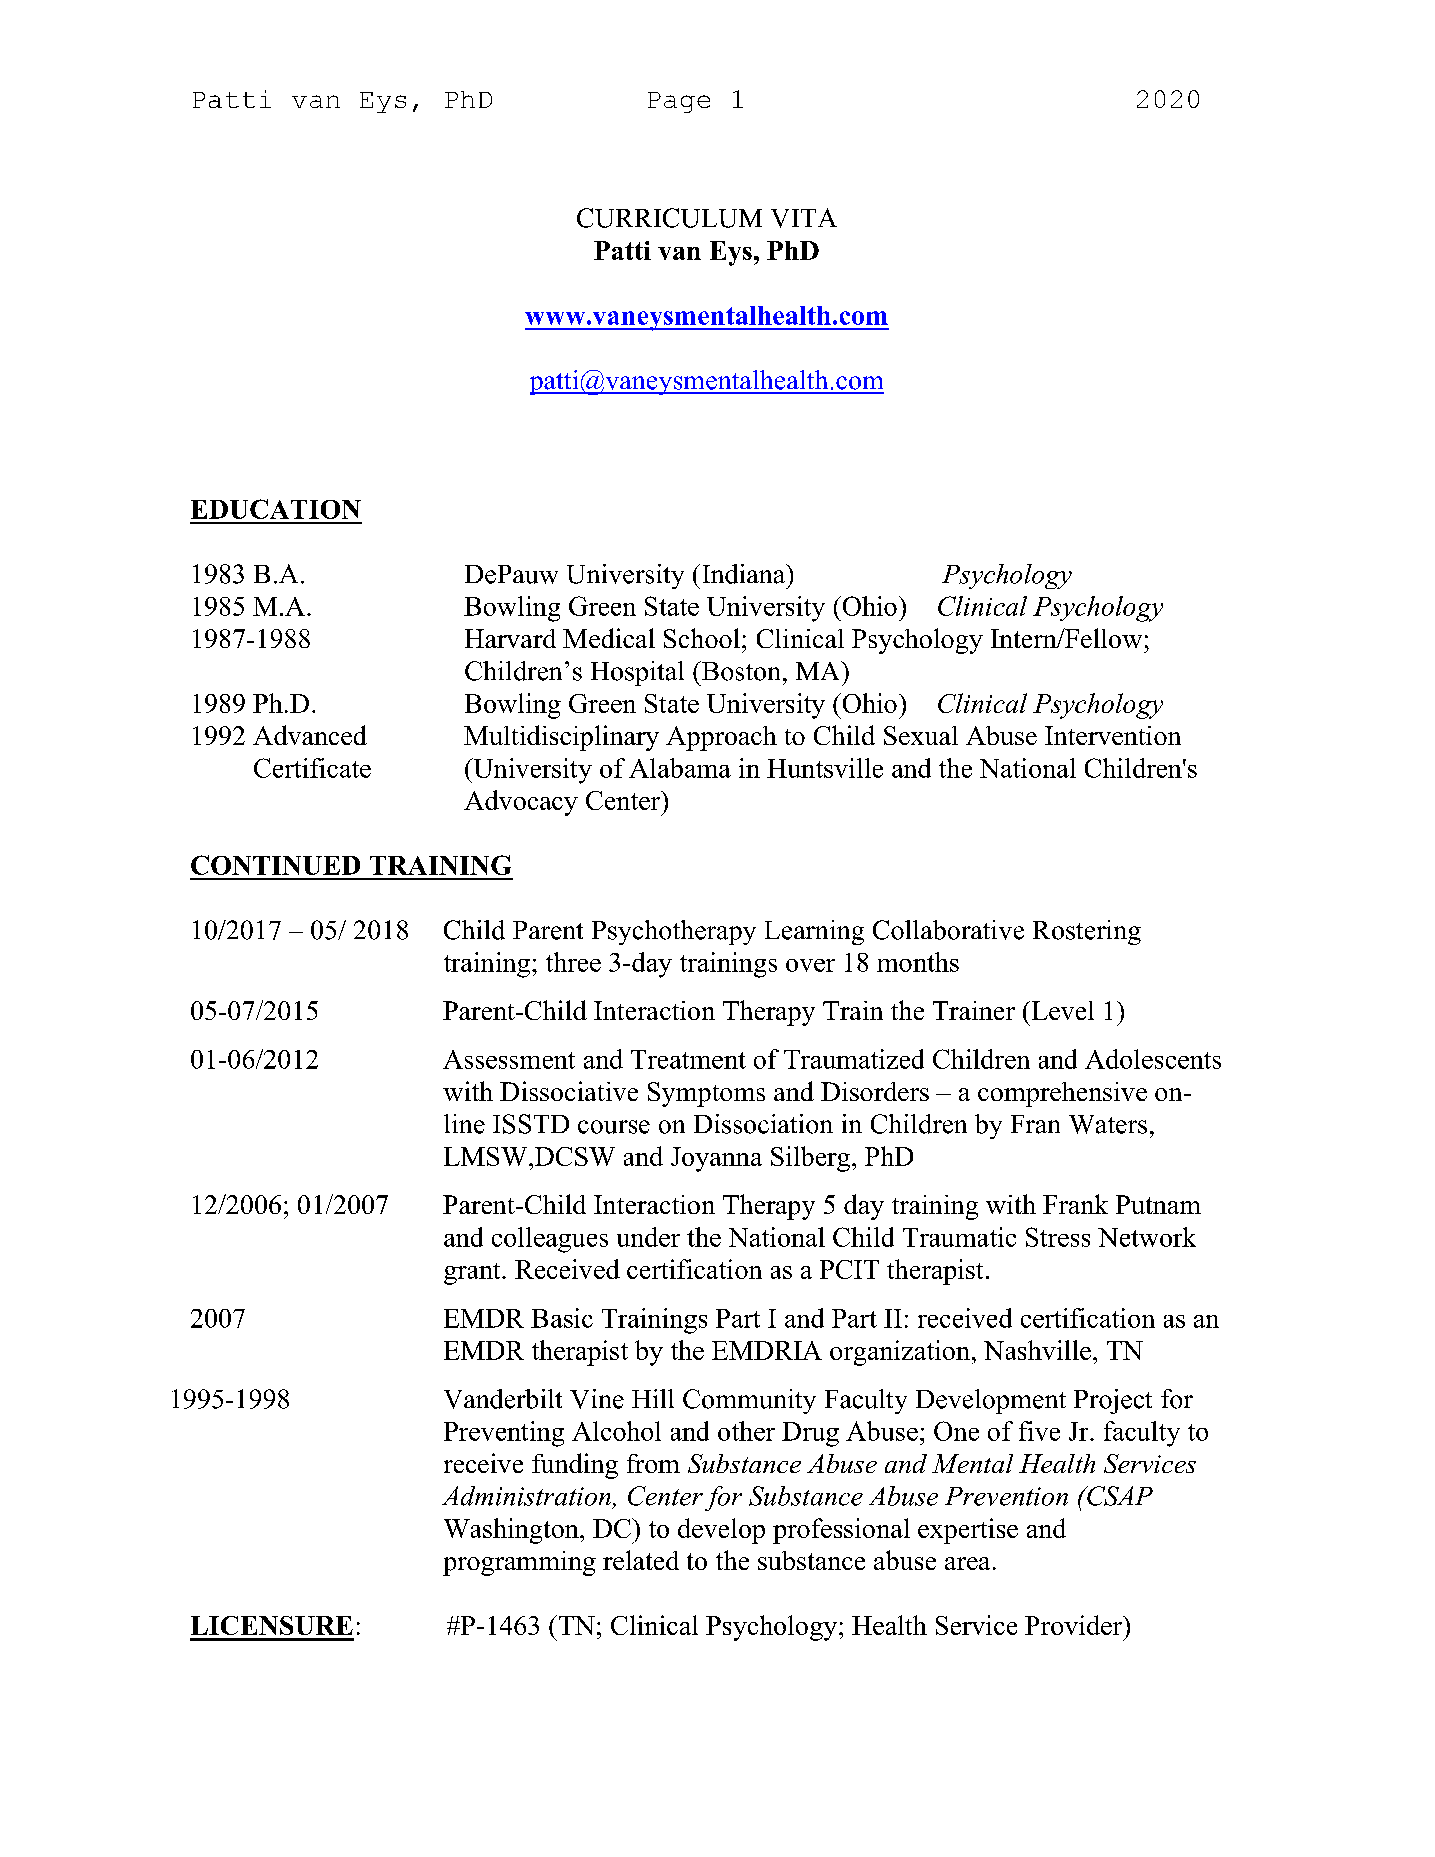  I want to click on VITA, so click(804, 218).
